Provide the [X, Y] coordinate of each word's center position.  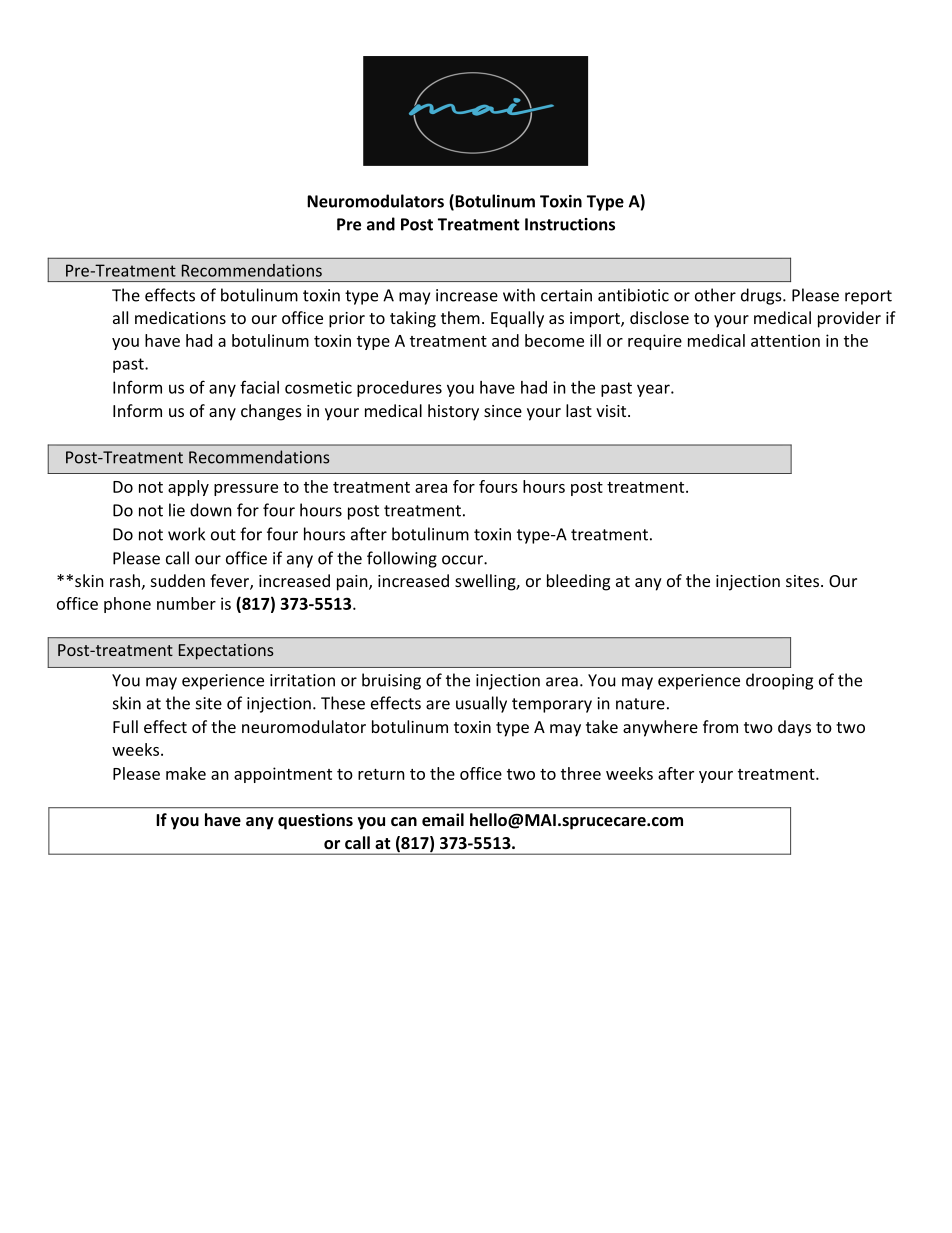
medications [180, 317]
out [223, 535]
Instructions [570, 224]
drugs [762, 296]
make [186, 773]
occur [463, 560]
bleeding [578, 582]
